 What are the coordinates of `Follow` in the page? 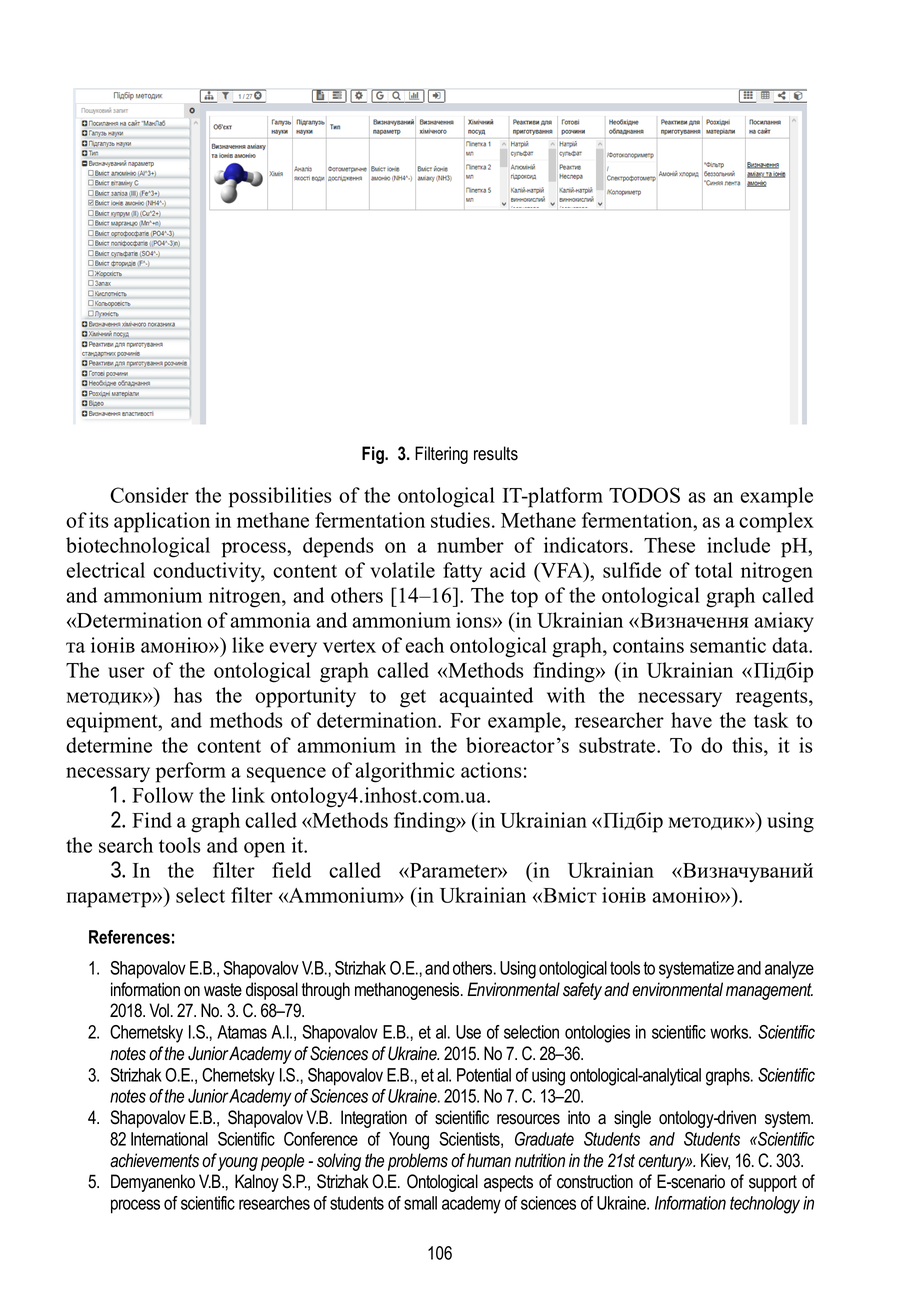 It's located at (162, 795).
